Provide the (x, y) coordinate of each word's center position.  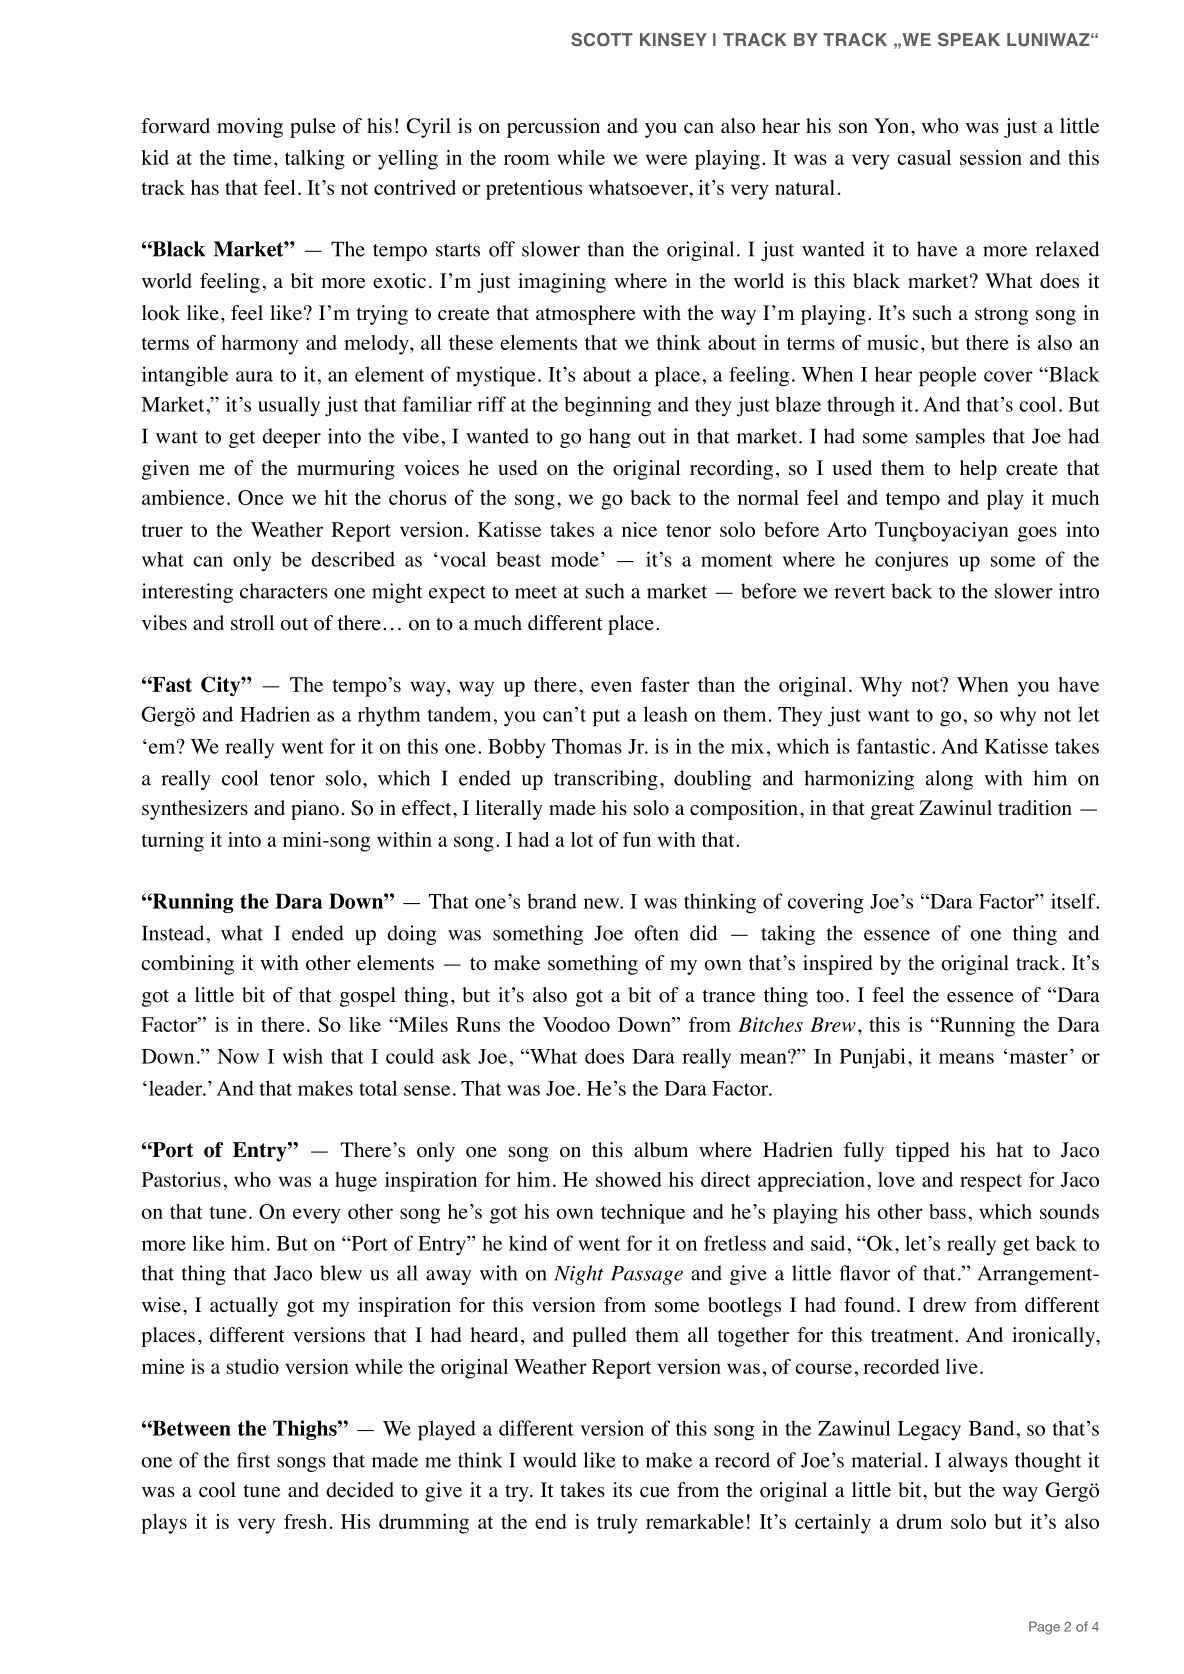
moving (250, 128)
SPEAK (969, 40)
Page (1044, 1628)
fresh (305, 1521)
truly (617, 1524)
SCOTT (602, 40)
